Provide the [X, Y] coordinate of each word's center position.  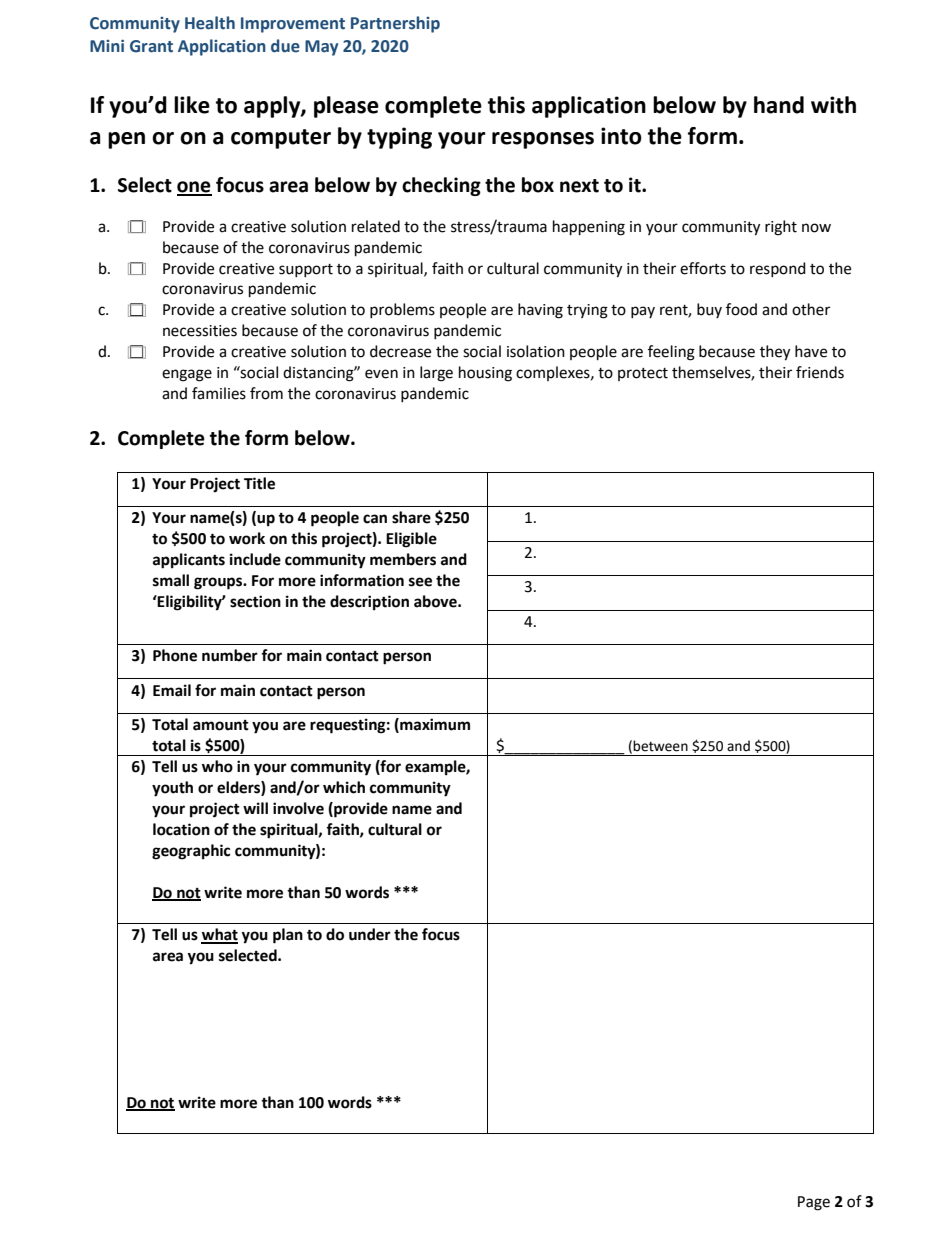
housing [485, 374]
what [219, 935]
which [344, 787]
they [775, 353]
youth [172, 789]
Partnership [395, 24]
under [370, 934]
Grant [151, 46]
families [219, 393]
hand [779, 105]
